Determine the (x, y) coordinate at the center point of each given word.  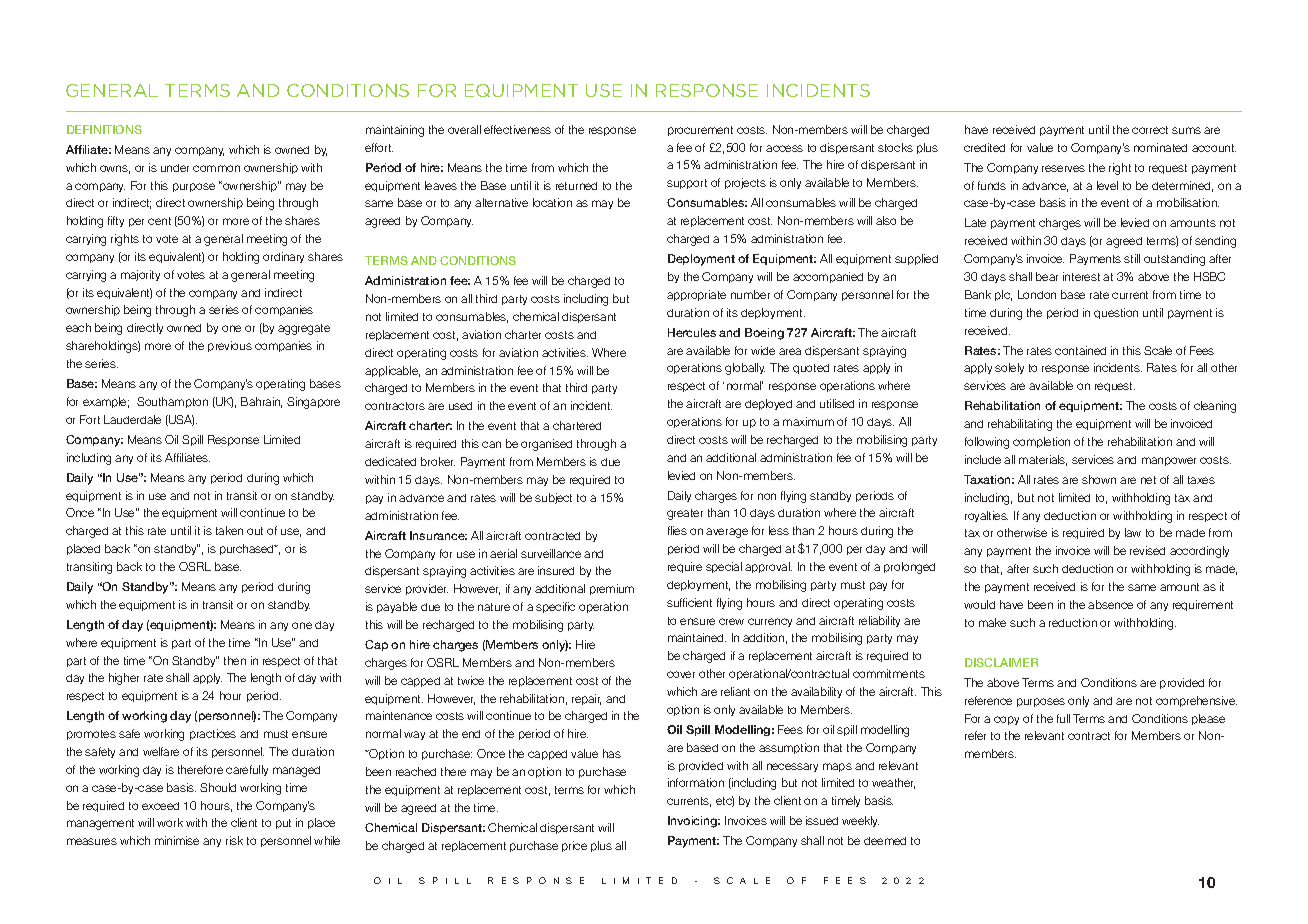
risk (234, 840)
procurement (700, 131)
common (216, 168)
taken (229, 530)
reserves (1063, 168)
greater (685, 514)
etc (725, 801)
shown (1099, 479)
